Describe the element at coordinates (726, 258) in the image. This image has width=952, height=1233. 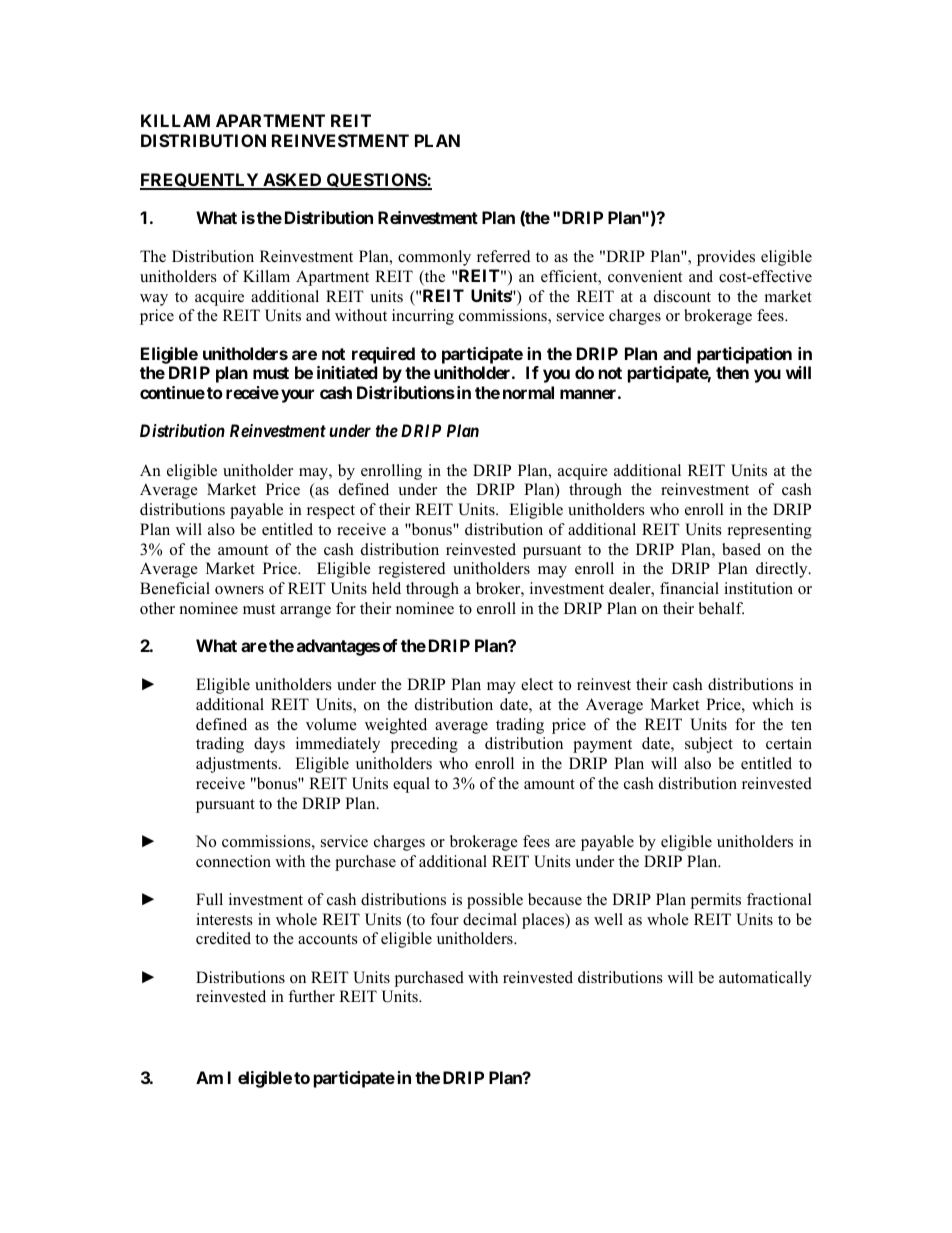
I see `provides` at that location.
